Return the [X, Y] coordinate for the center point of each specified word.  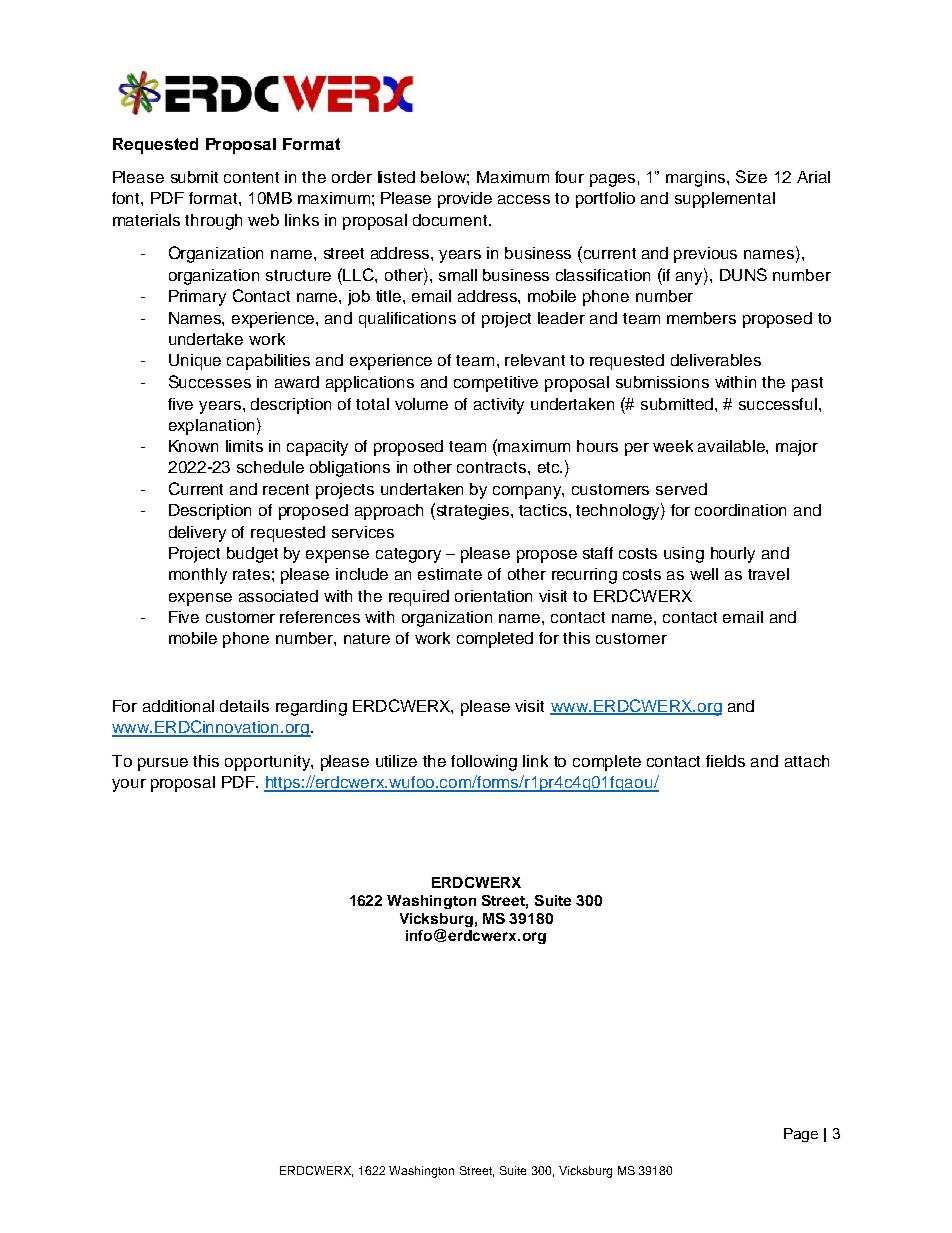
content [251, 177]
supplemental [725, 200]
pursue [163, 764]
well [704, 574]
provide [465, 200]
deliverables [716, 360]
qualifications [407, 320]
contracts [493, 467]
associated [278, 596]
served [681, 489]
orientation [493, 596]
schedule [270, 467]
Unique [195, 362]
